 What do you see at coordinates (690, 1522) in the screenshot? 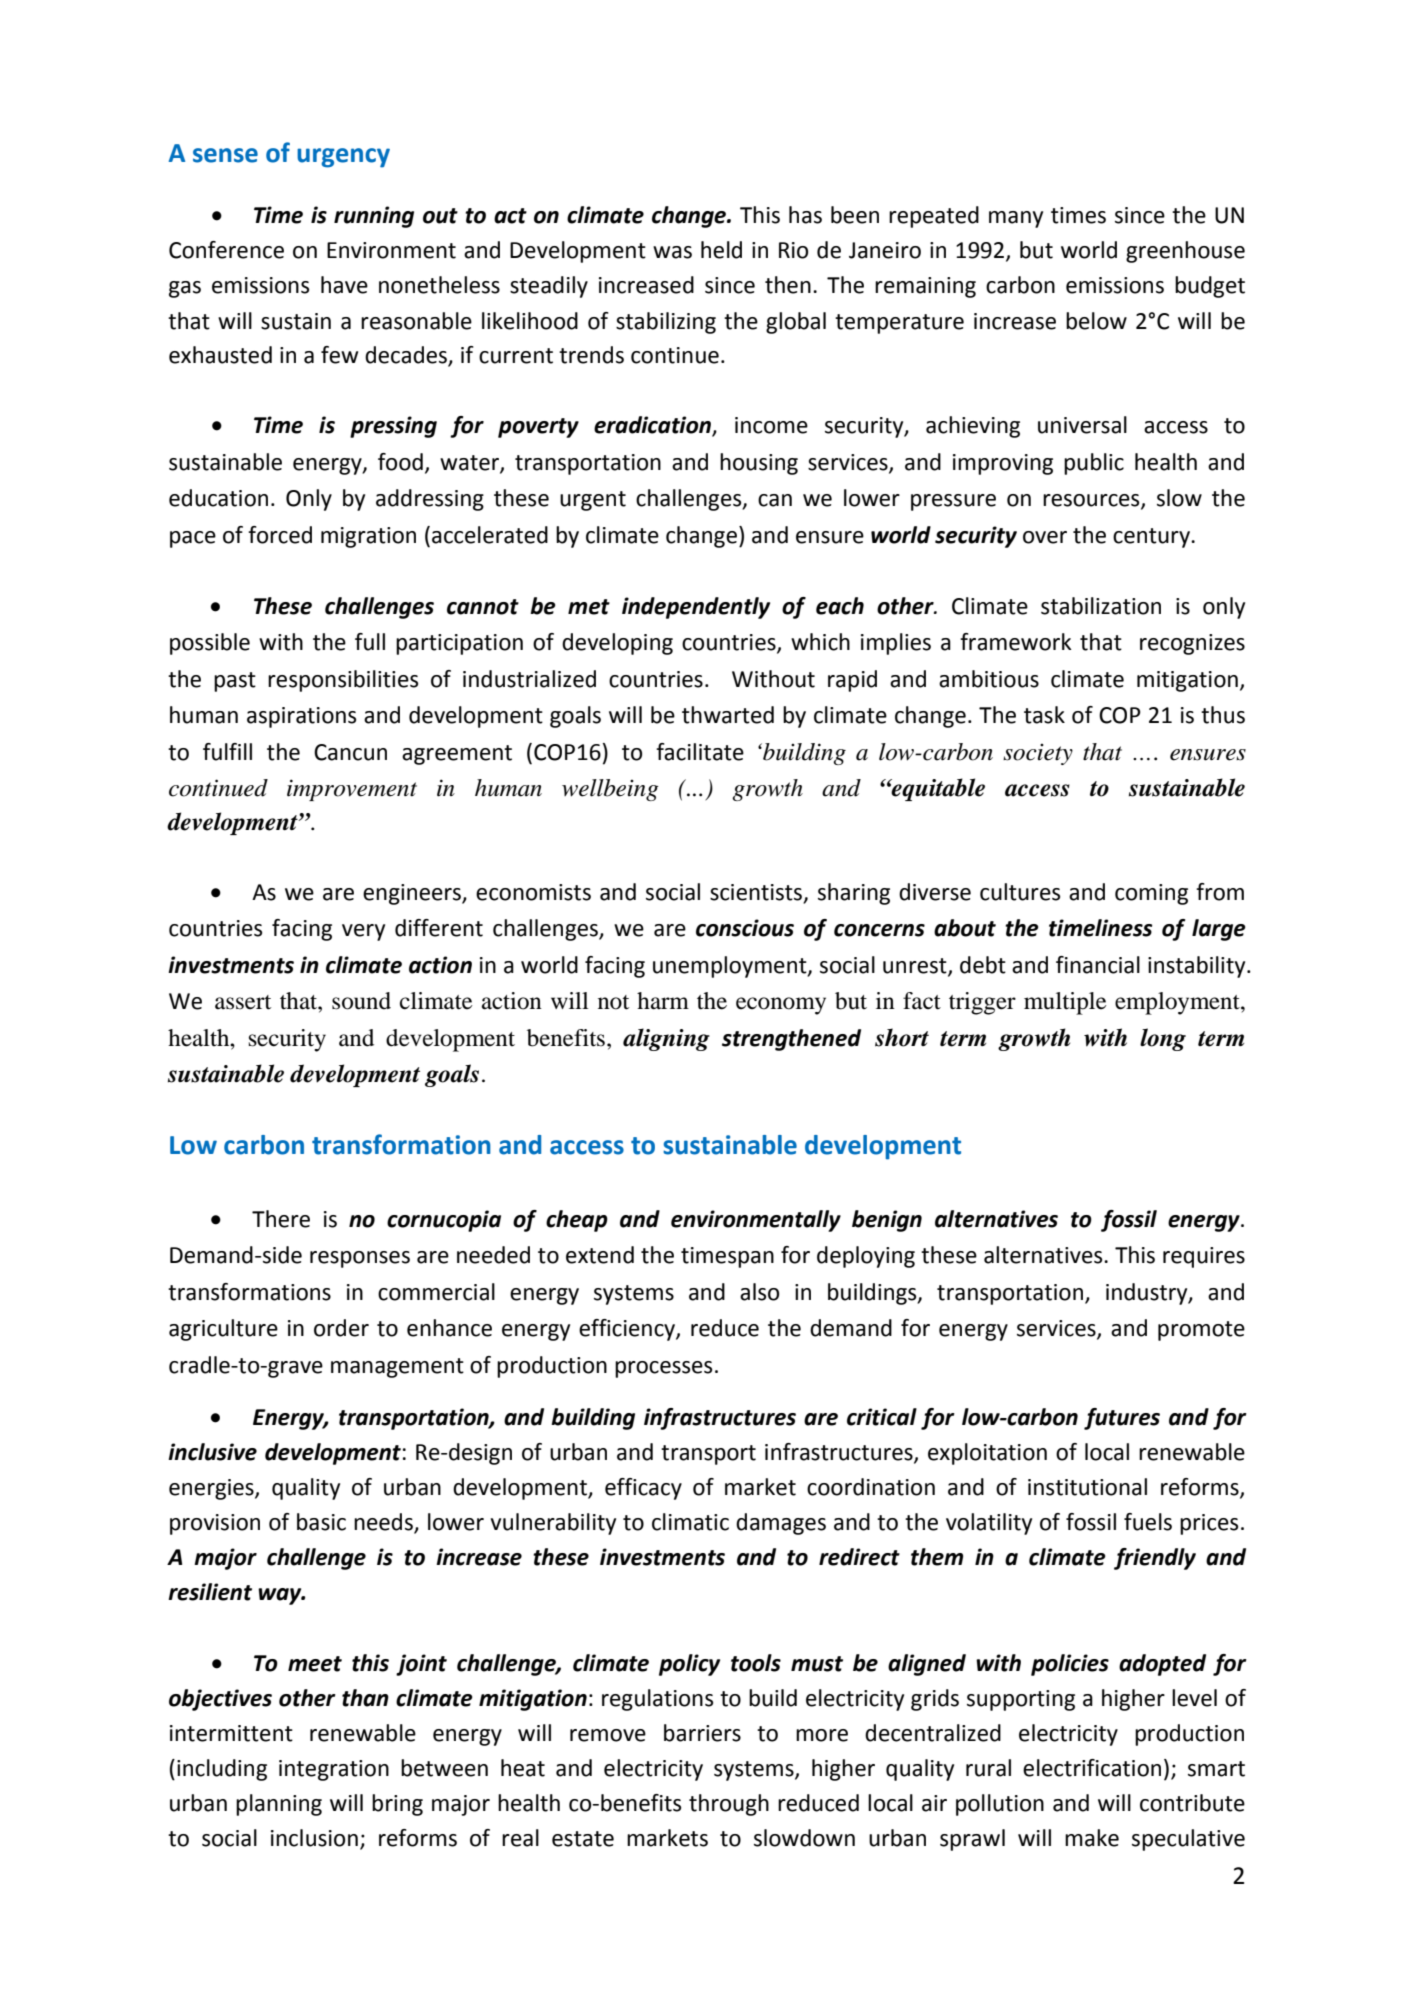
I see `climatic` at bounding box center [690, 1522].
